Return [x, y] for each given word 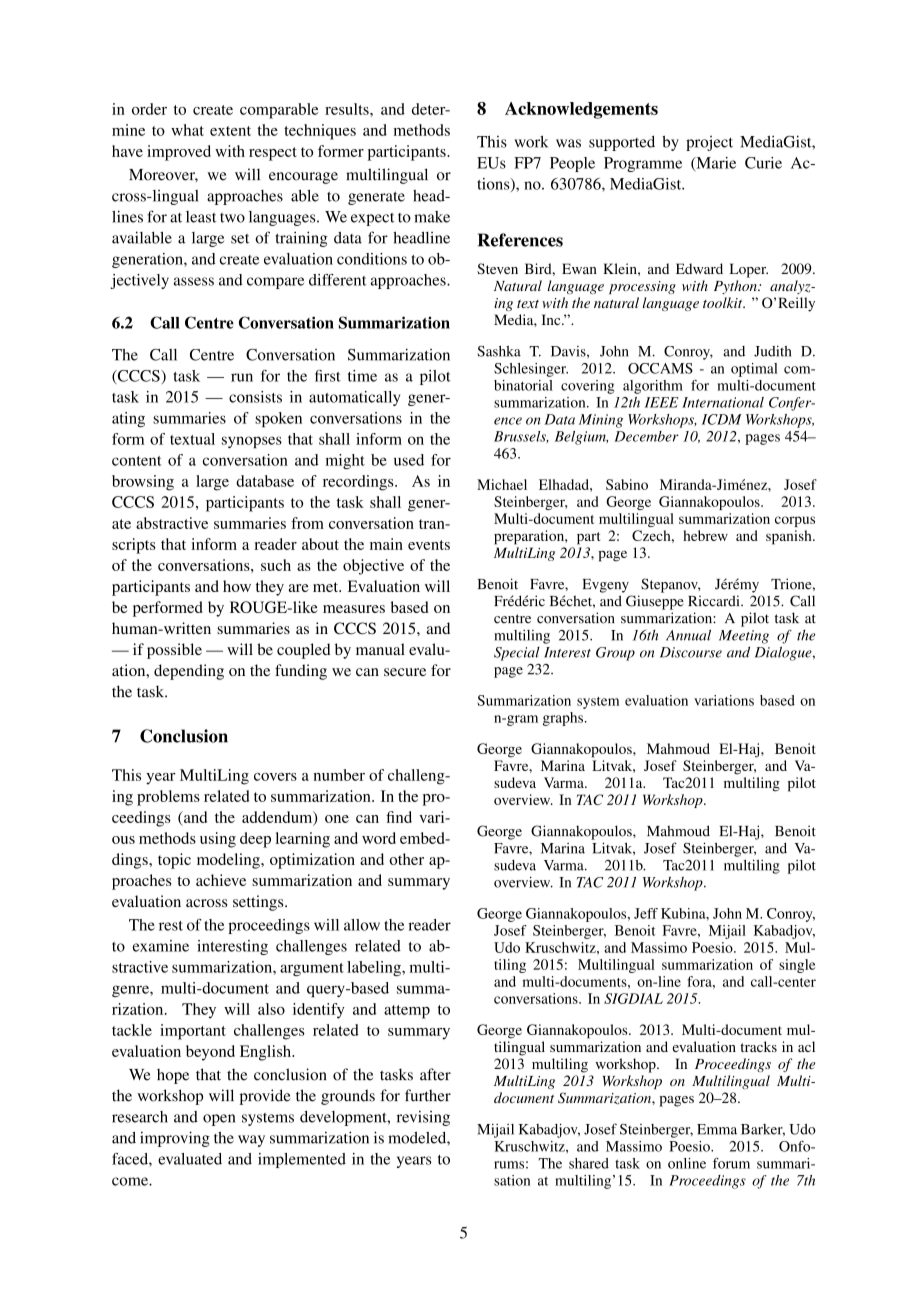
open [219, 1120]
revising [423, 1118]
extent [230, 131]
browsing [143, 483]
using [218, 840]
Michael [502, 484]
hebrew [705, 535]
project [709, 143]
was [568, 143]
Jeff [646, 913]
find [399, 817]
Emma [717, 1129]
